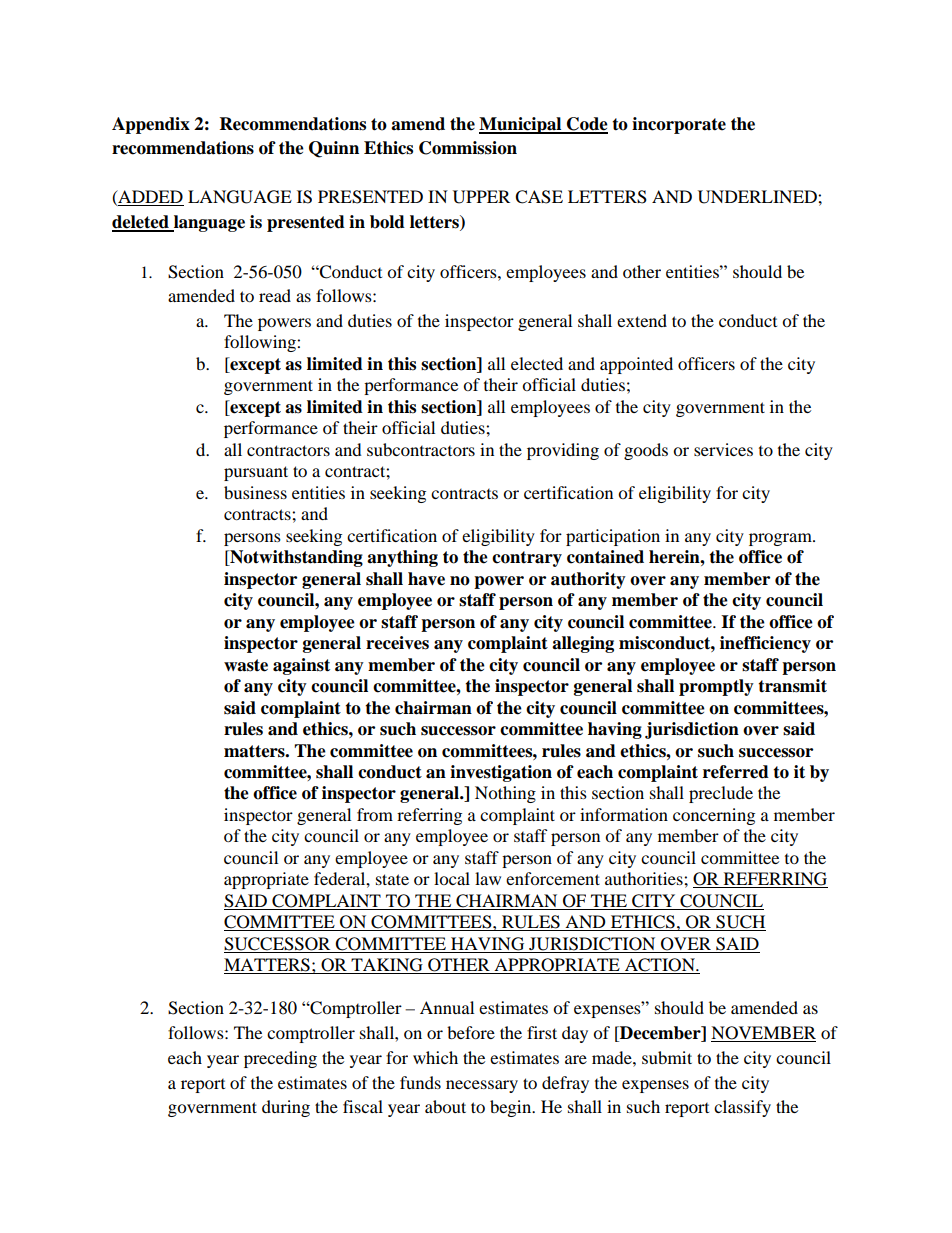  Describe the element at coordinates (501, 773) in the screenshot. I see `investigation` at that location.
